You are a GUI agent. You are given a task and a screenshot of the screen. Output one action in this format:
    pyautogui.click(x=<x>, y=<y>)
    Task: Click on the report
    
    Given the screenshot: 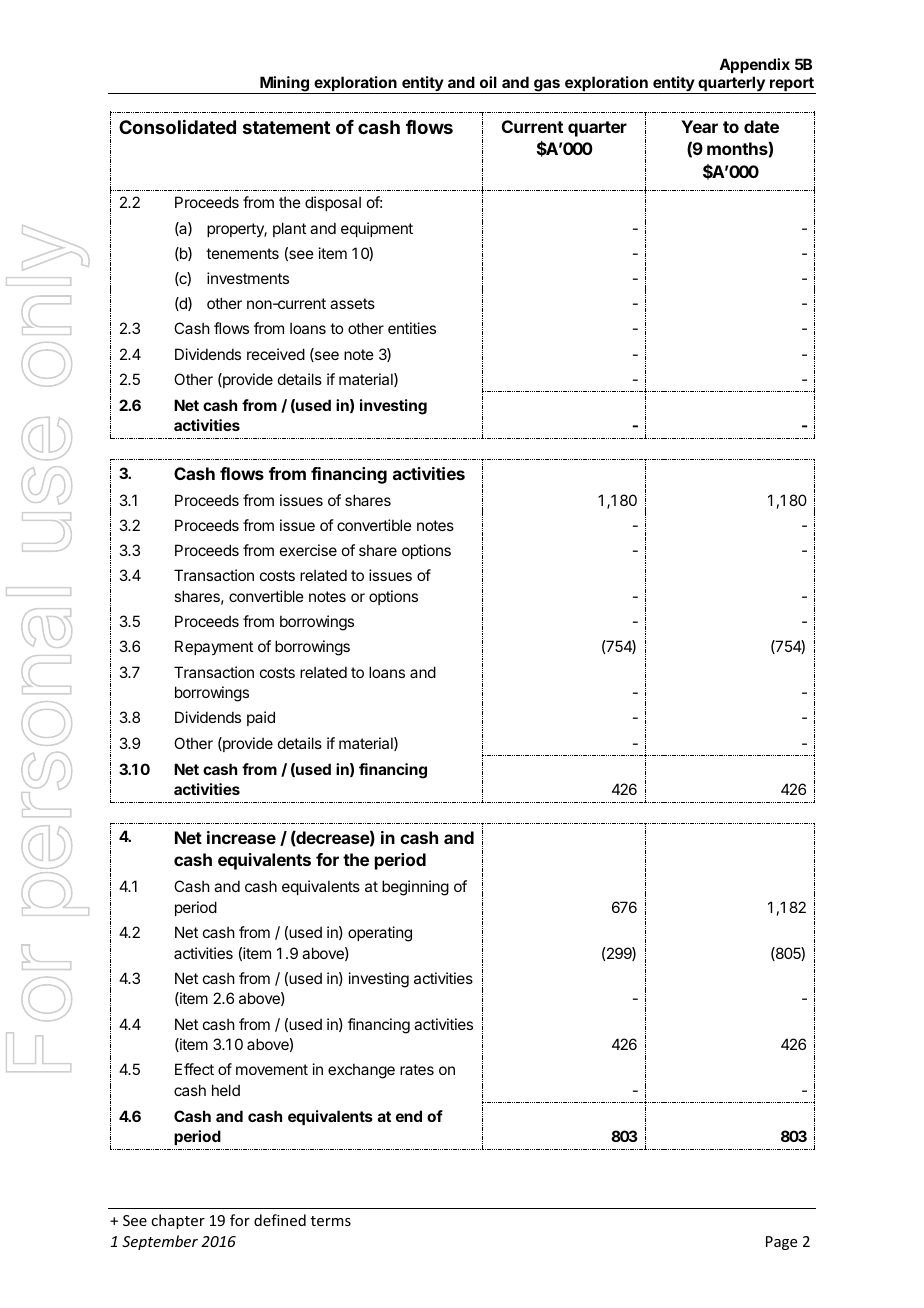 What is the action you would take?
    pyautogui.click(x=792, y=85)
